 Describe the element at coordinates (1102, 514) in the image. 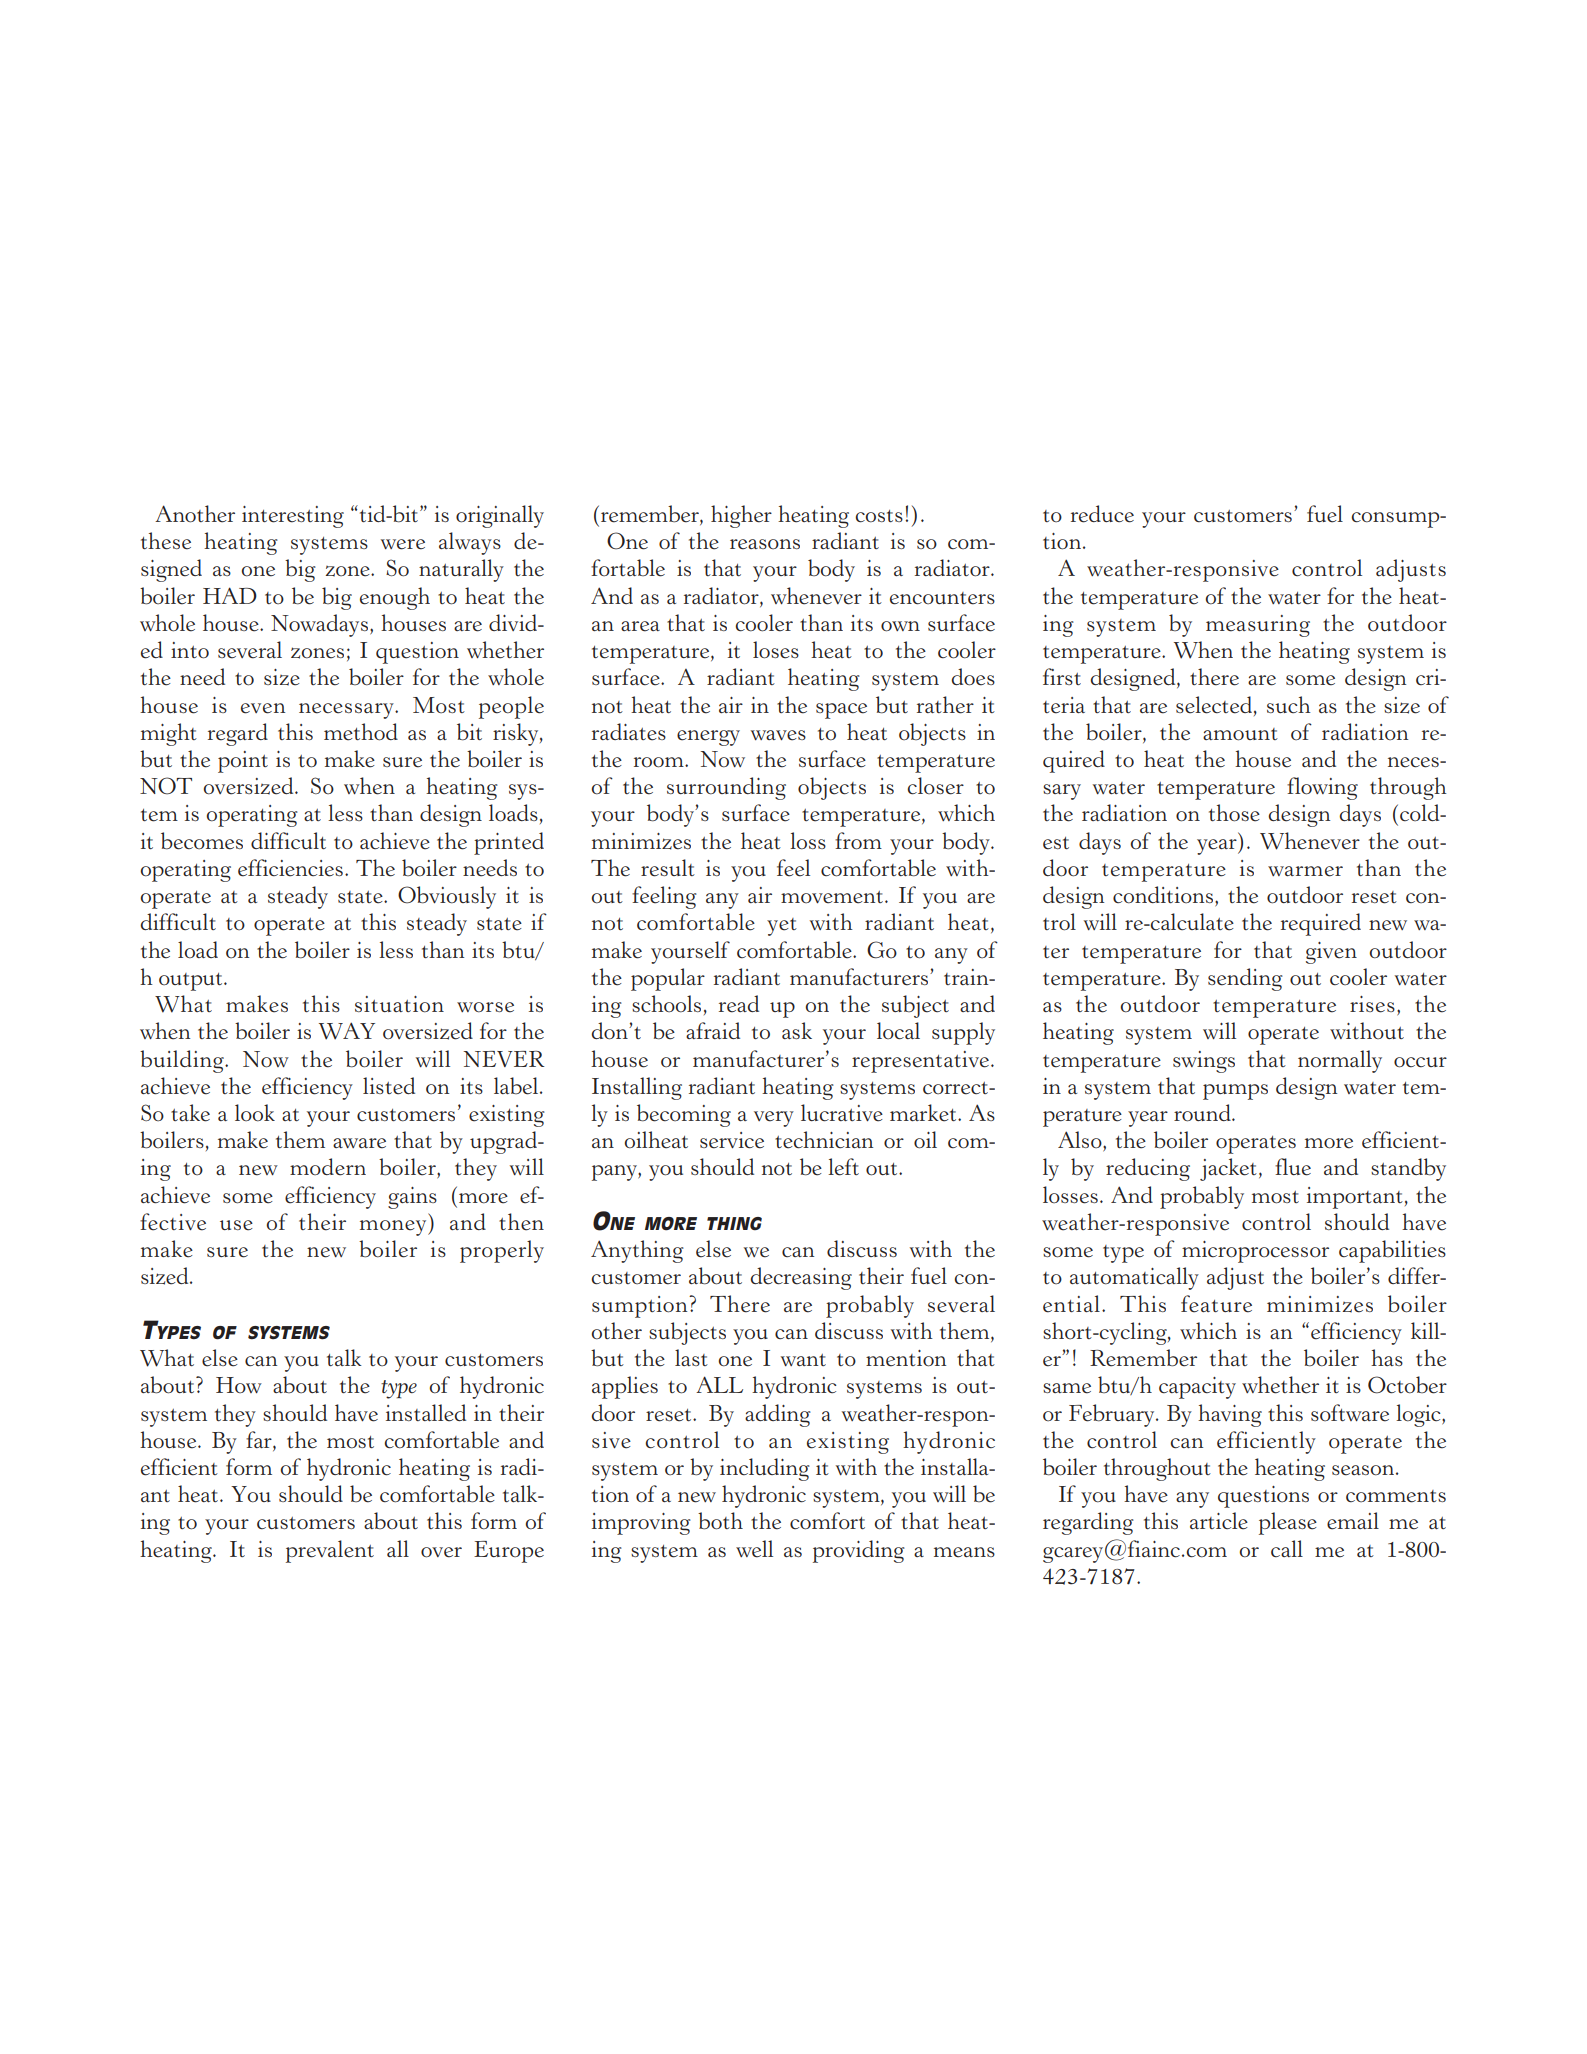

I see `reduce` at that location.
